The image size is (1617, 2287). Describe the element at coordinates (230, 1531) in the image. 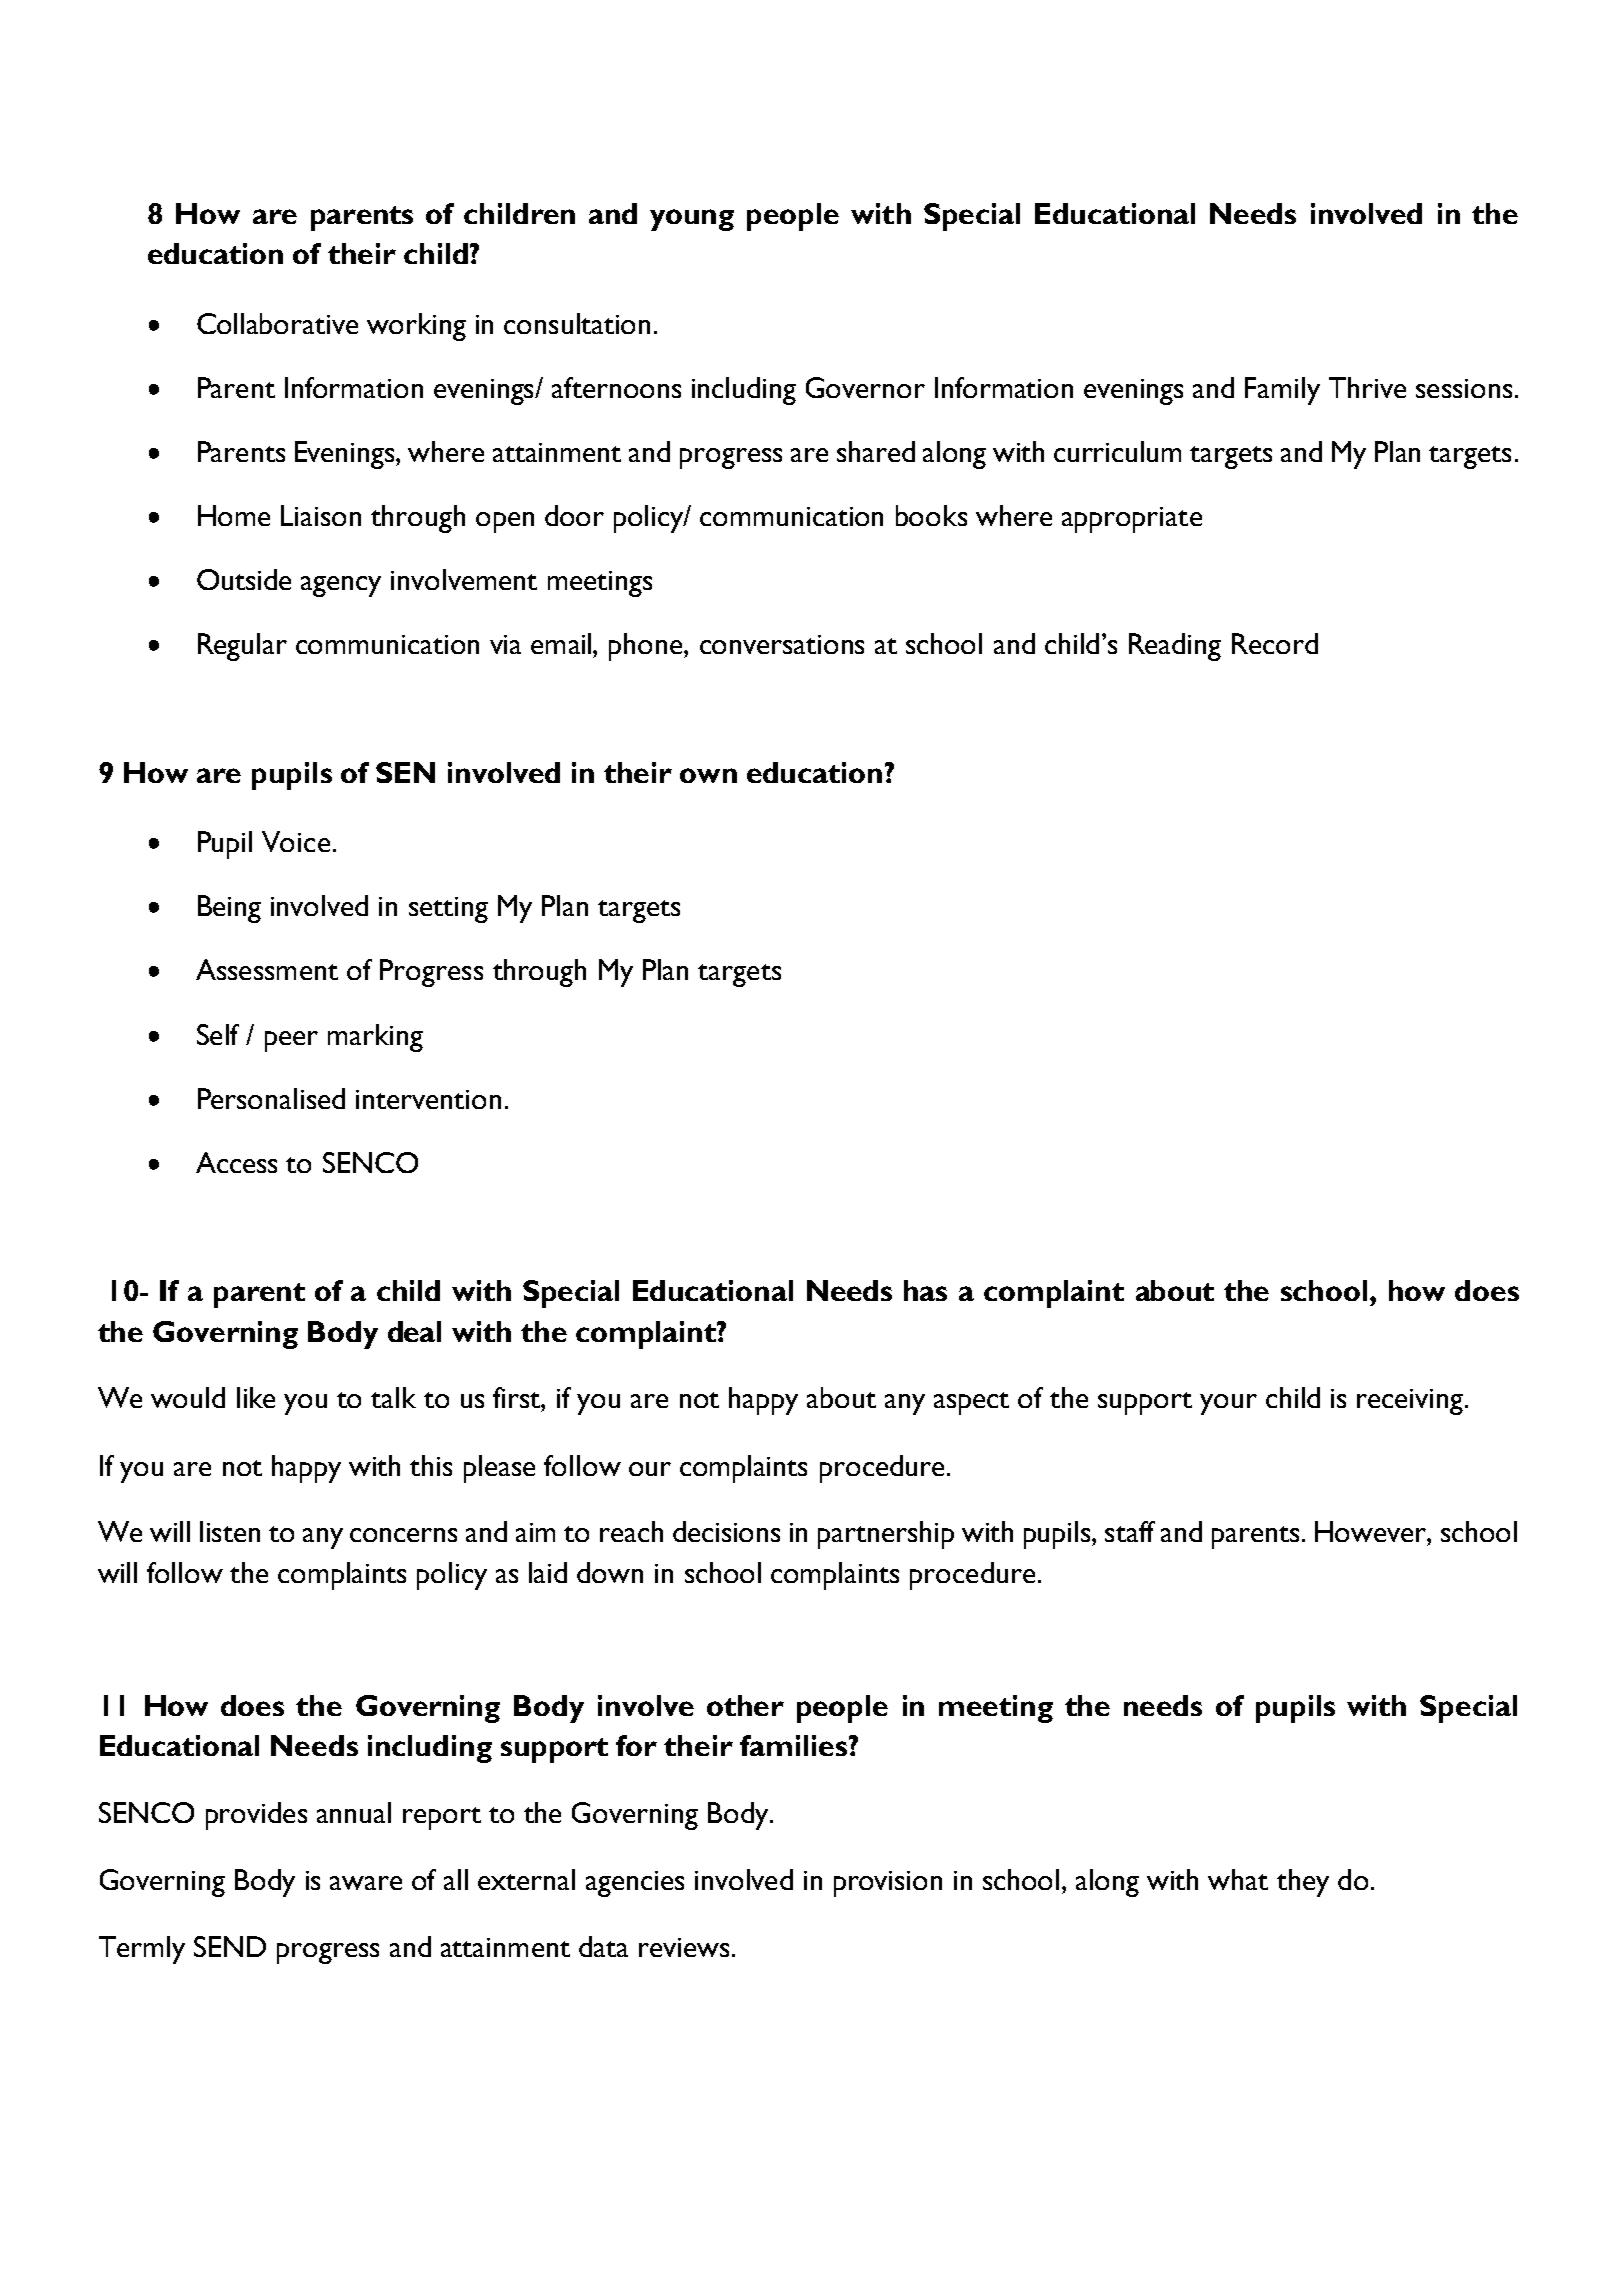

I see `listen` at that location.
